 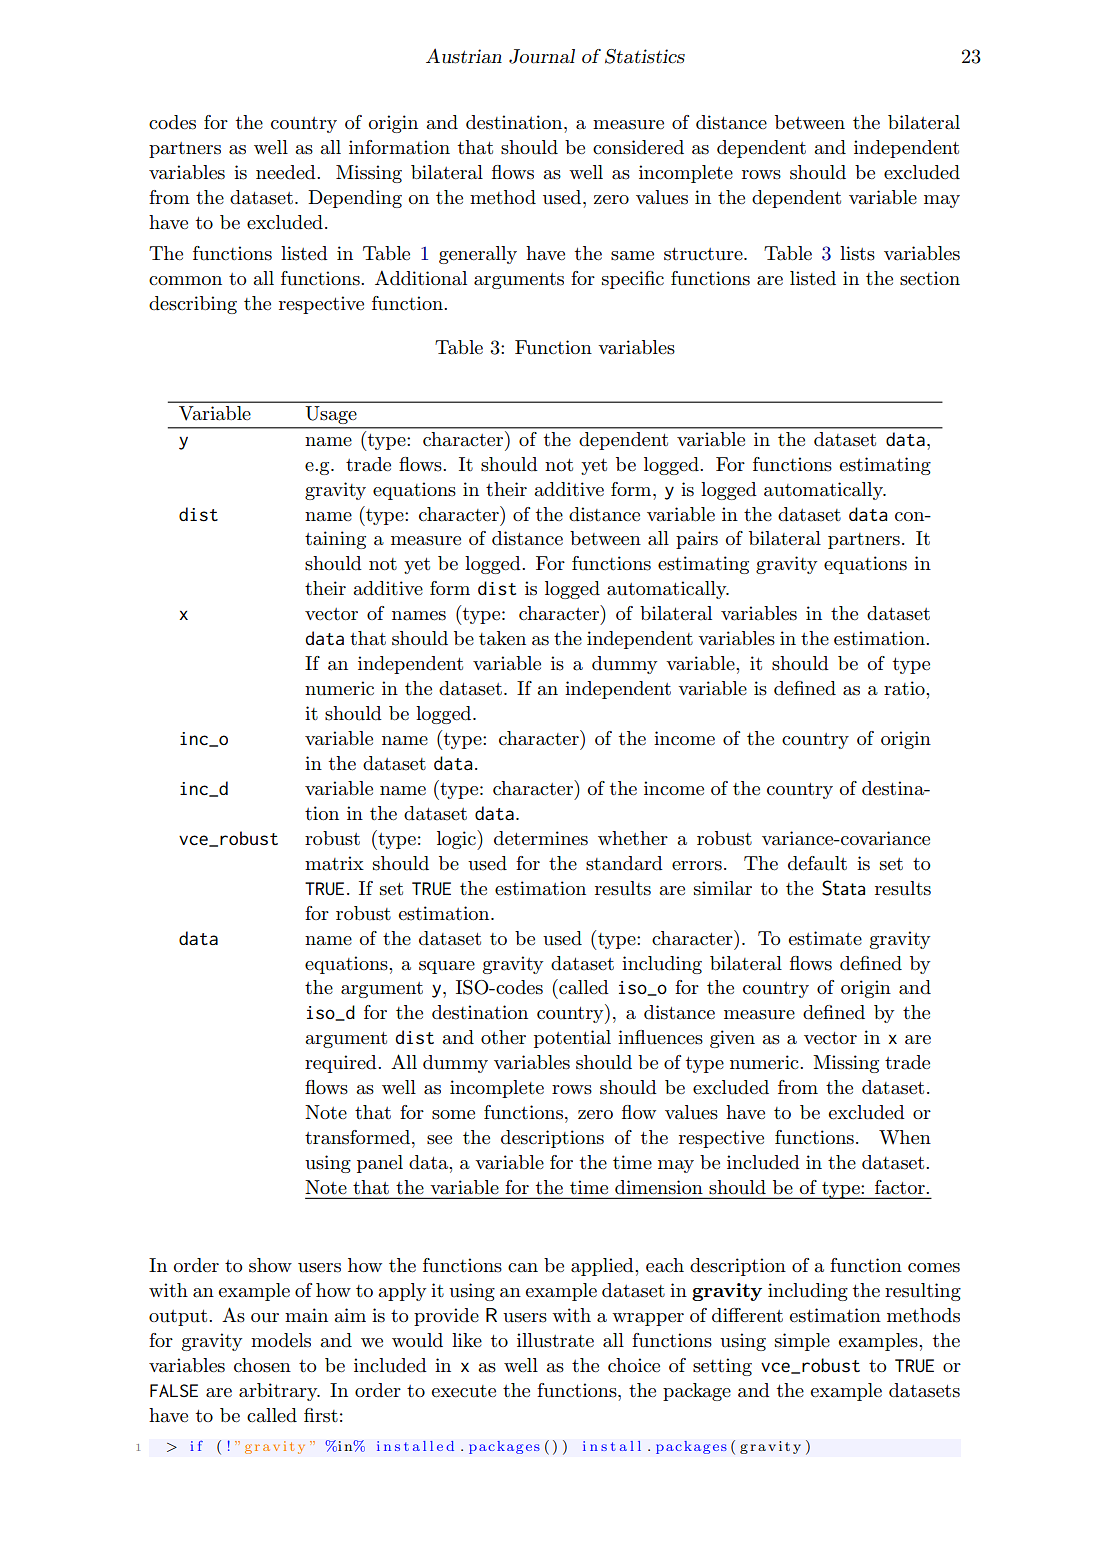 What do you see at coordinates (287, 172) in the screenshot?
I see `needed` at bounding box center [287, 172].
